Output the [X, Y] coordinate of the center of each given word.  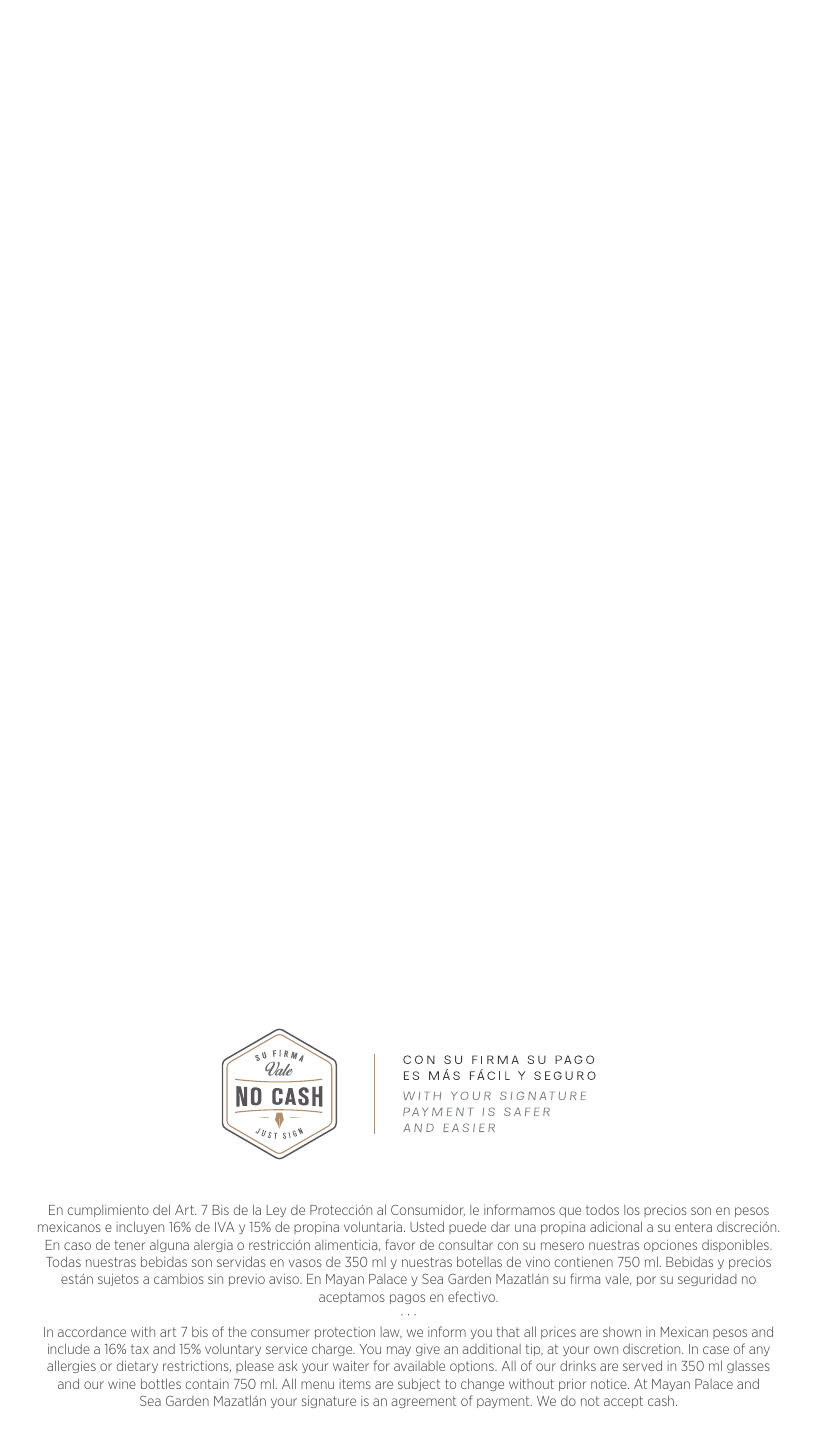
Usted [427, 1226]
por [646, 1281]
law [391, 1332]
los [632, 1210]
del [161, 1209]
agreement [423, 1402]
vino [538, 1262]
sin [215, 1279]
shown [622, 1331]
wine [122, 1384]
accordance [92, 1331]
